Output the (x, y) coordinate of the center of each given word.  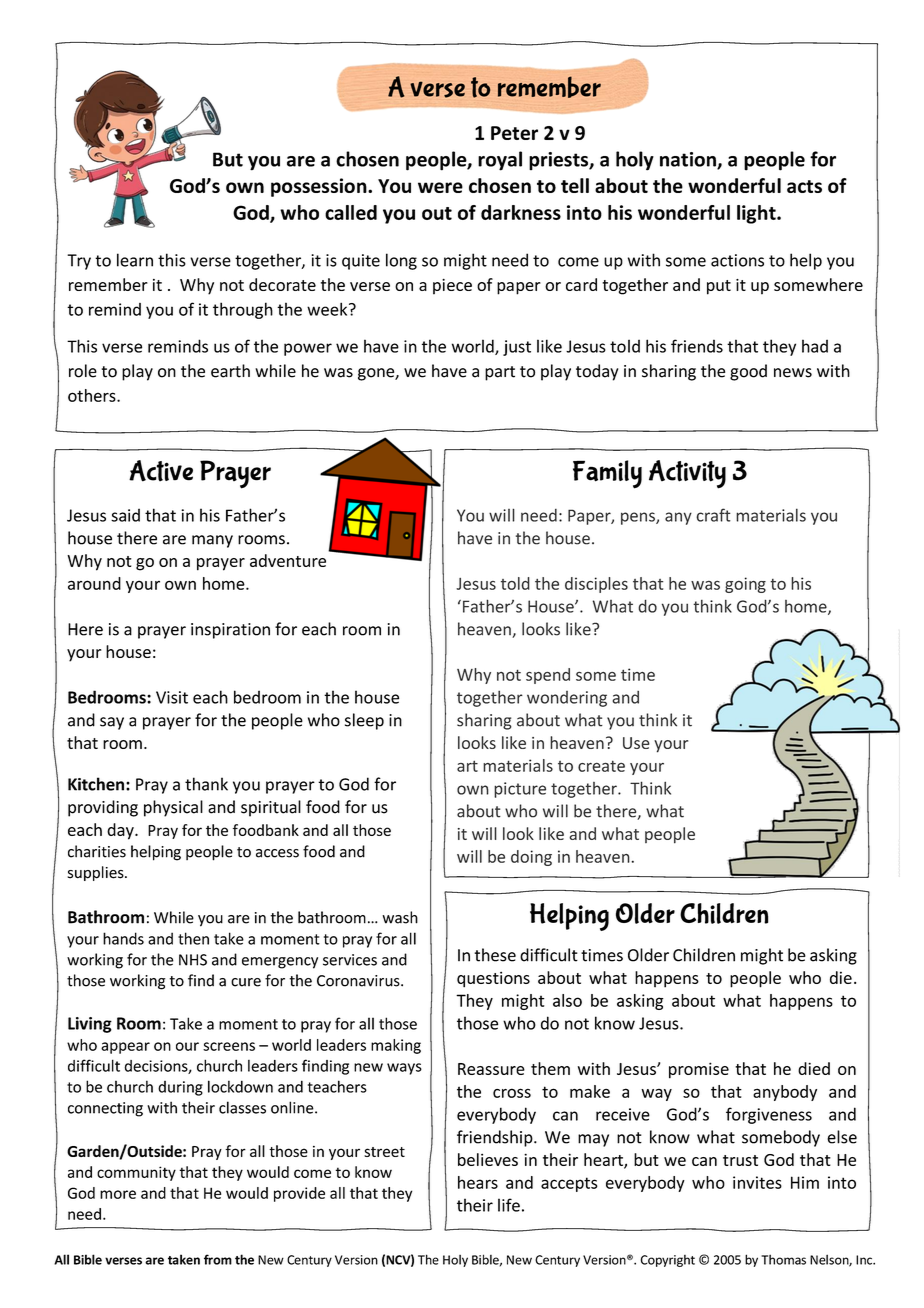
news (793, 373)
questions (493, 979)
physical (173, 808)
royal (500, 161)
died (814, 1068)
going (745, 585)
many (212, 541)
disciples (596, 585)
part (500, 373)
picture (520, 790)
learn (135, 260)
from (218, 1259)
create (601, 766)
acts (804, 186)
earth (230, 371)
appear (125, 1048)
